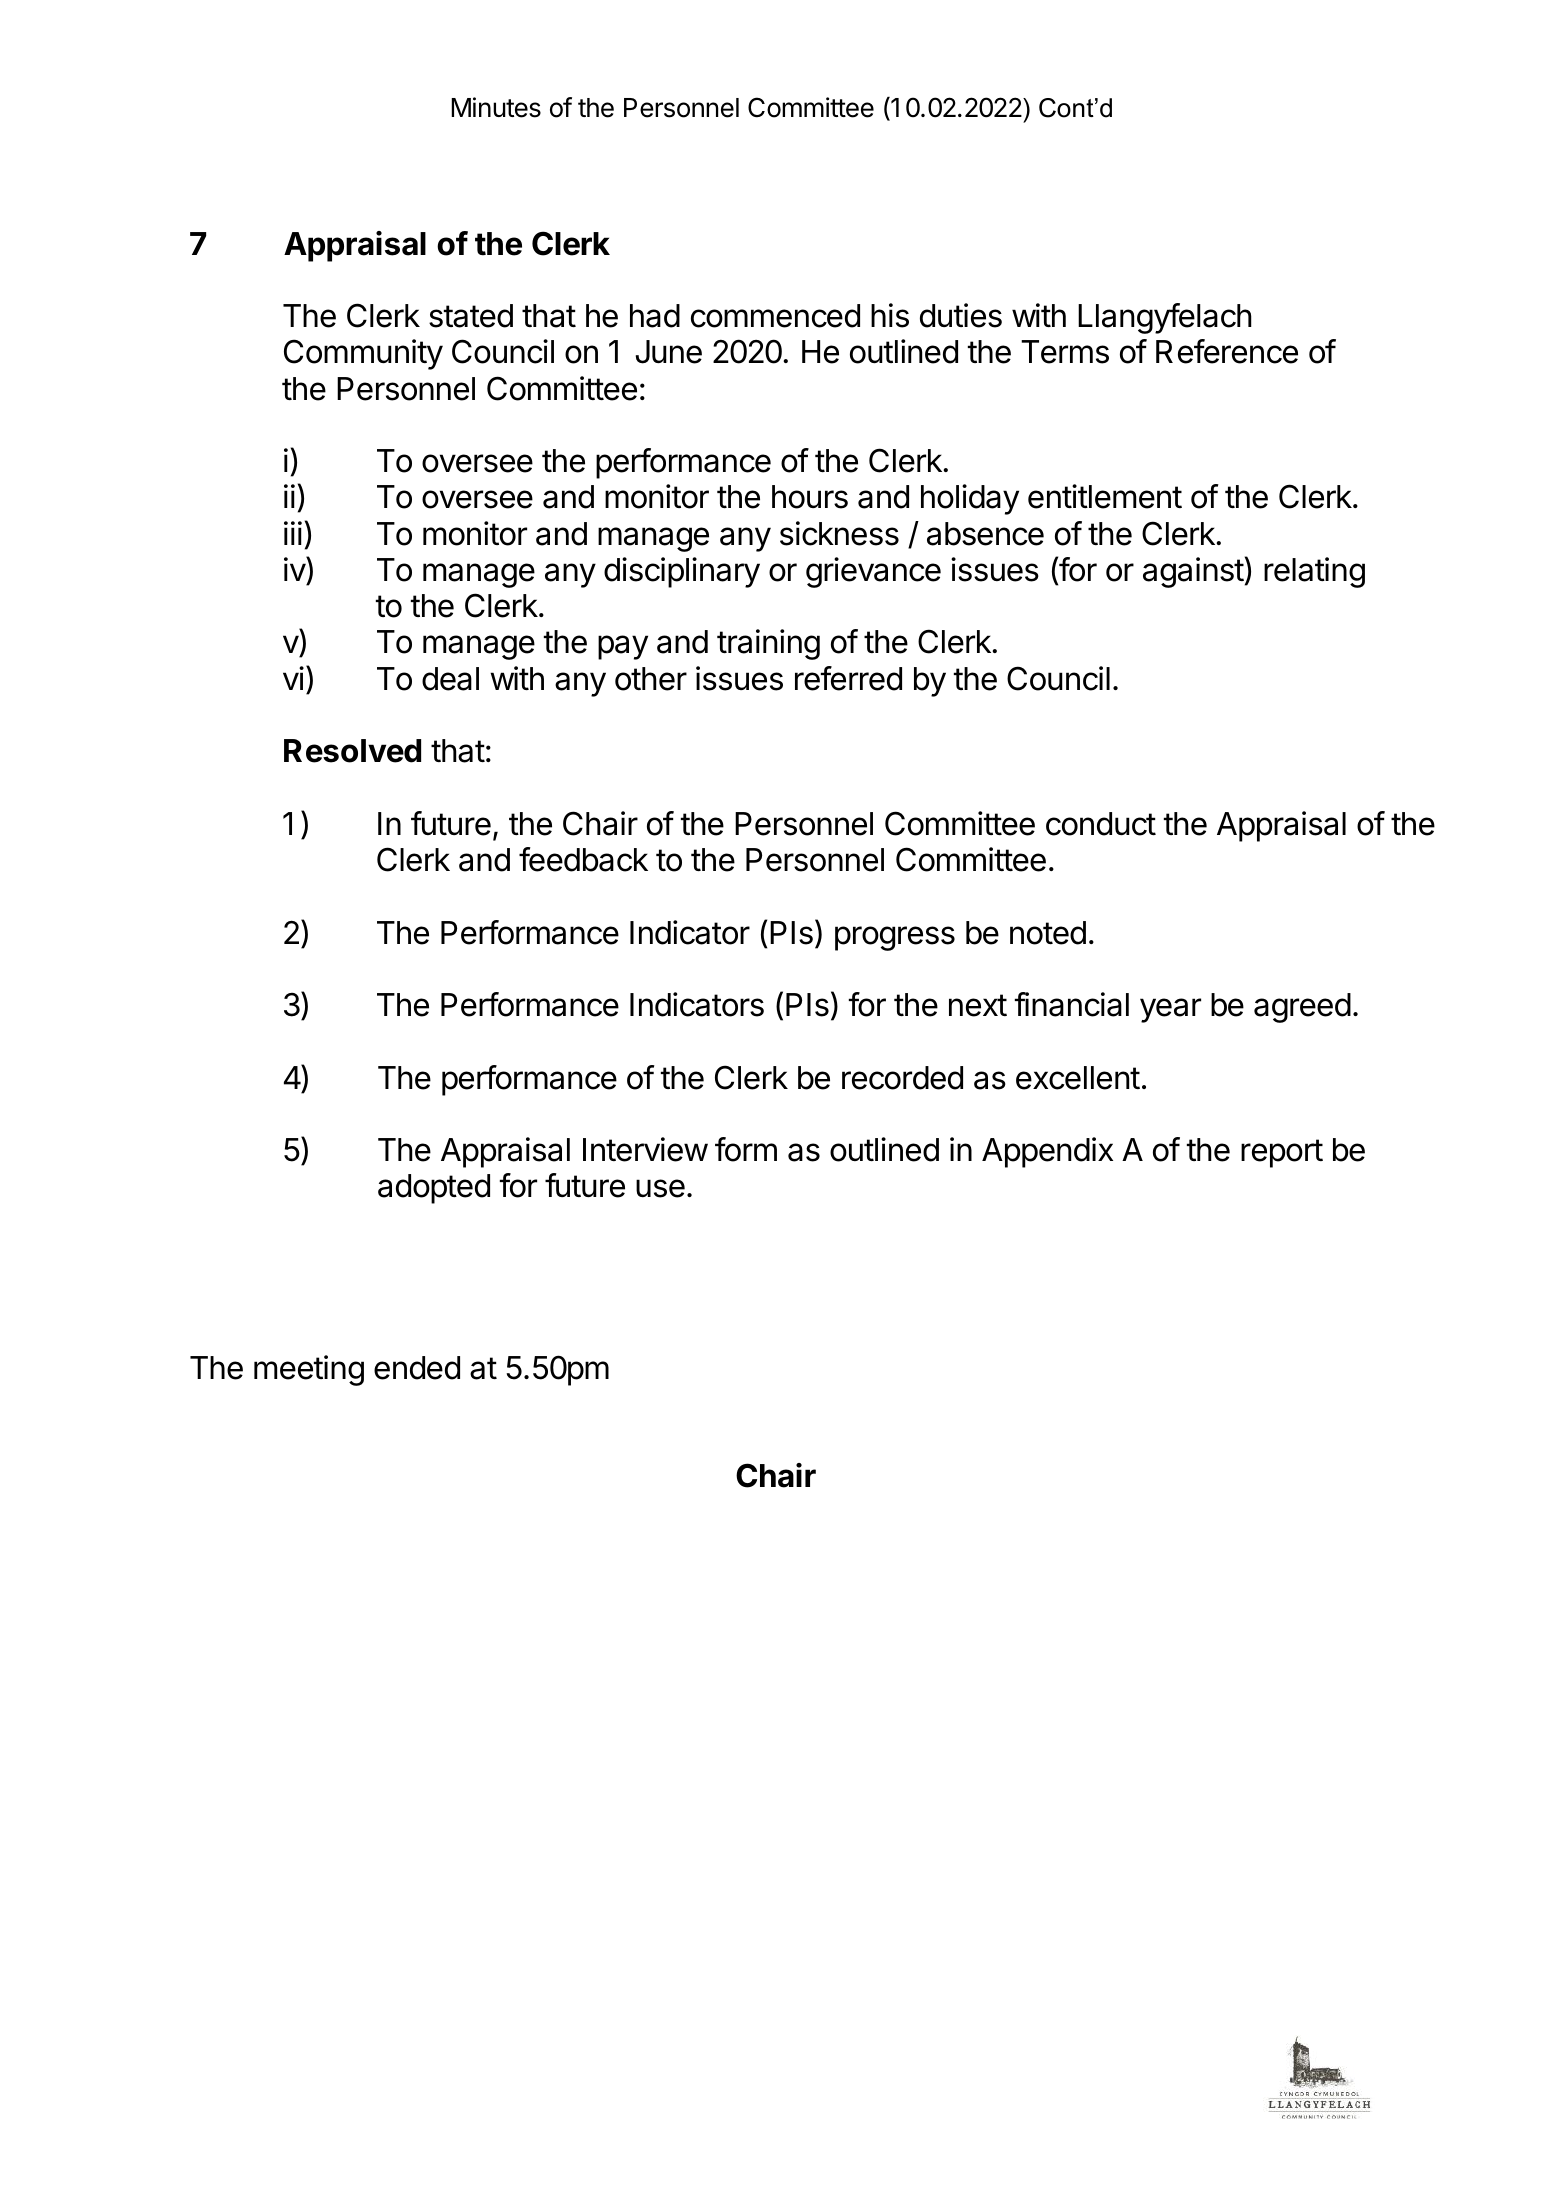  Describe the element at coordinates (293, 533) in the screenshot. I see `iii` at that location.
